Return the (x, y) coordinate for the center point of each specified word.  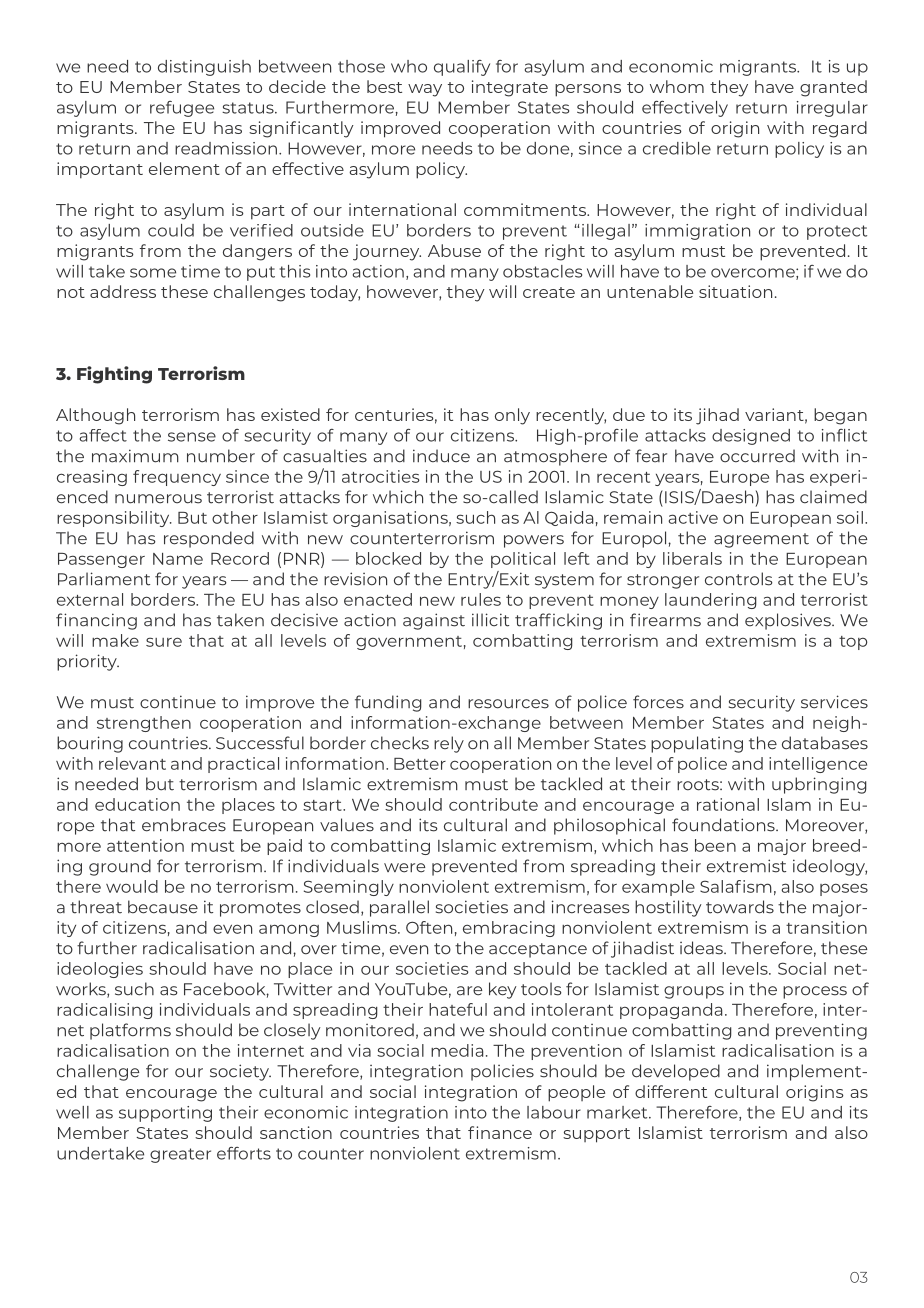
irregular (832, 109)
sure (164, 642)
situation (735, 291)
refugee (182, 109)
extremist (746, 866)
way (425, 90)
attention (145, 845)
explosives (789, 621)
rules (481, 599)
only (512, 416)
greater (180, 1155)
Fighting (114, 375)
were (404, 868)
